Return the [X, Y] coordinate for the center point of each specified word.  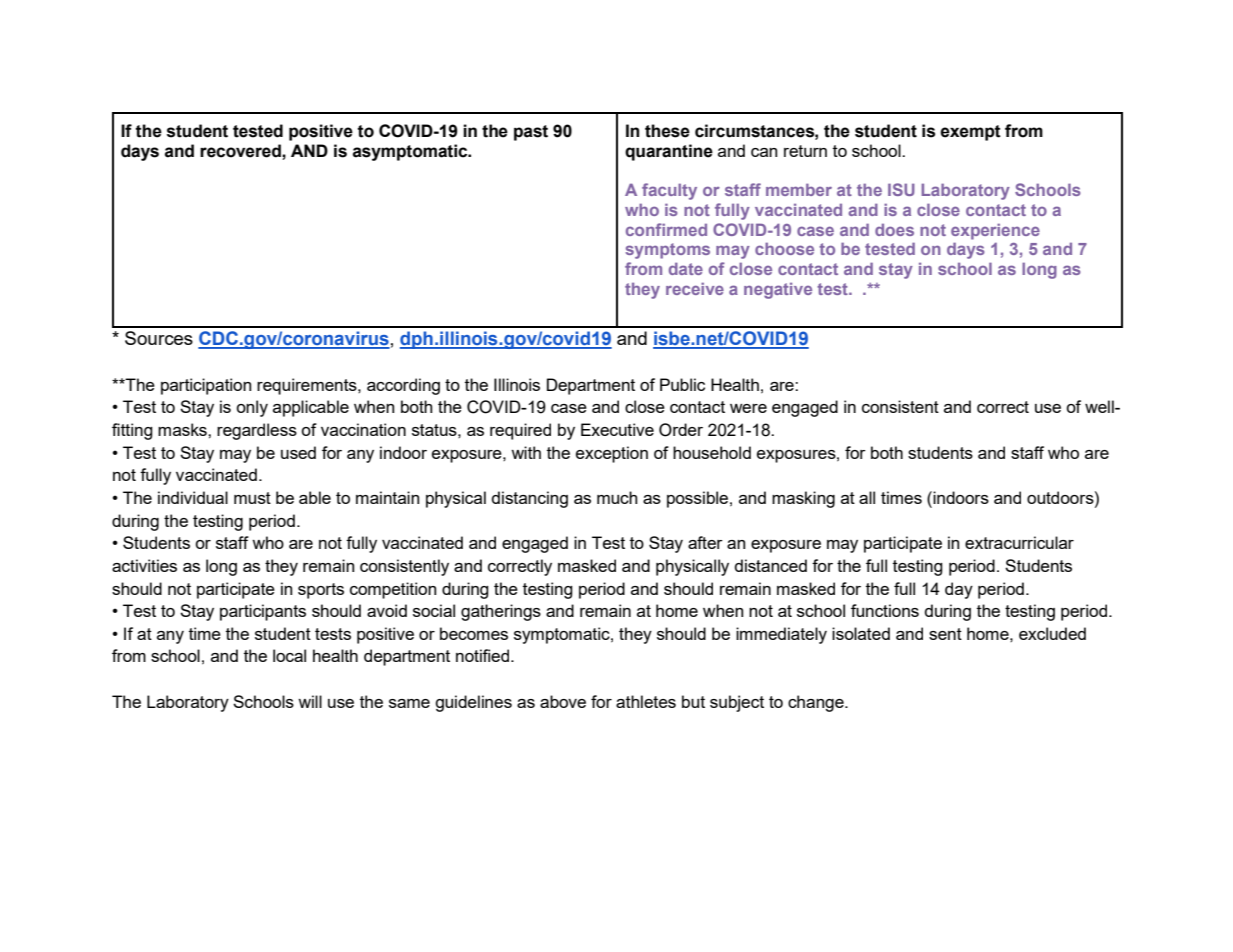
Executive [617, 429]
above [563, 701]
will [310, 701]
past [531, 133]
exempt [970, 133]
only [252, 408]
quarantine [669, 152]
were [748, 408]
